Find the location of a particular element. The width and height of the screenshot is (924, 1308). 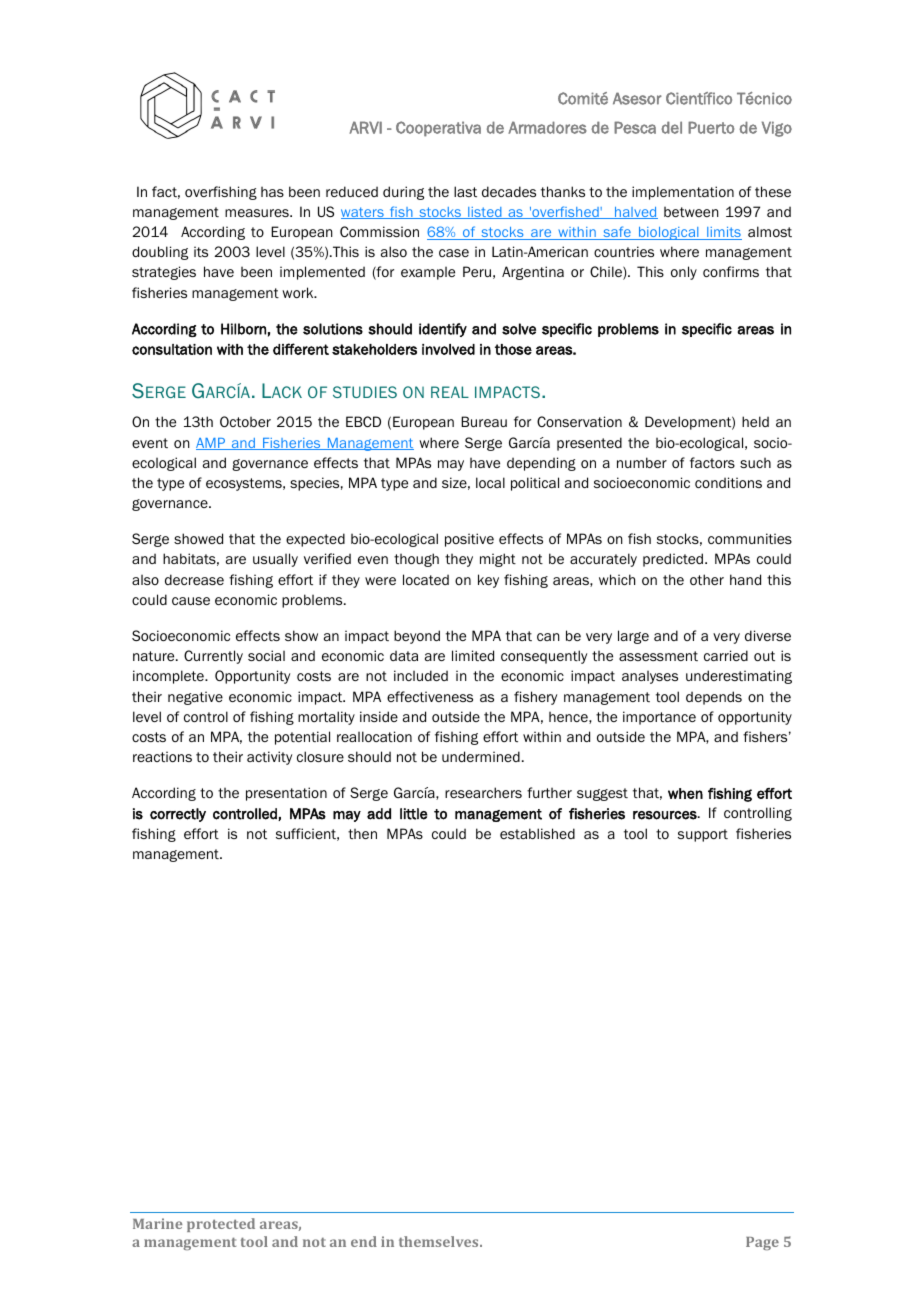

positive is located at coordinates (469, 540).
